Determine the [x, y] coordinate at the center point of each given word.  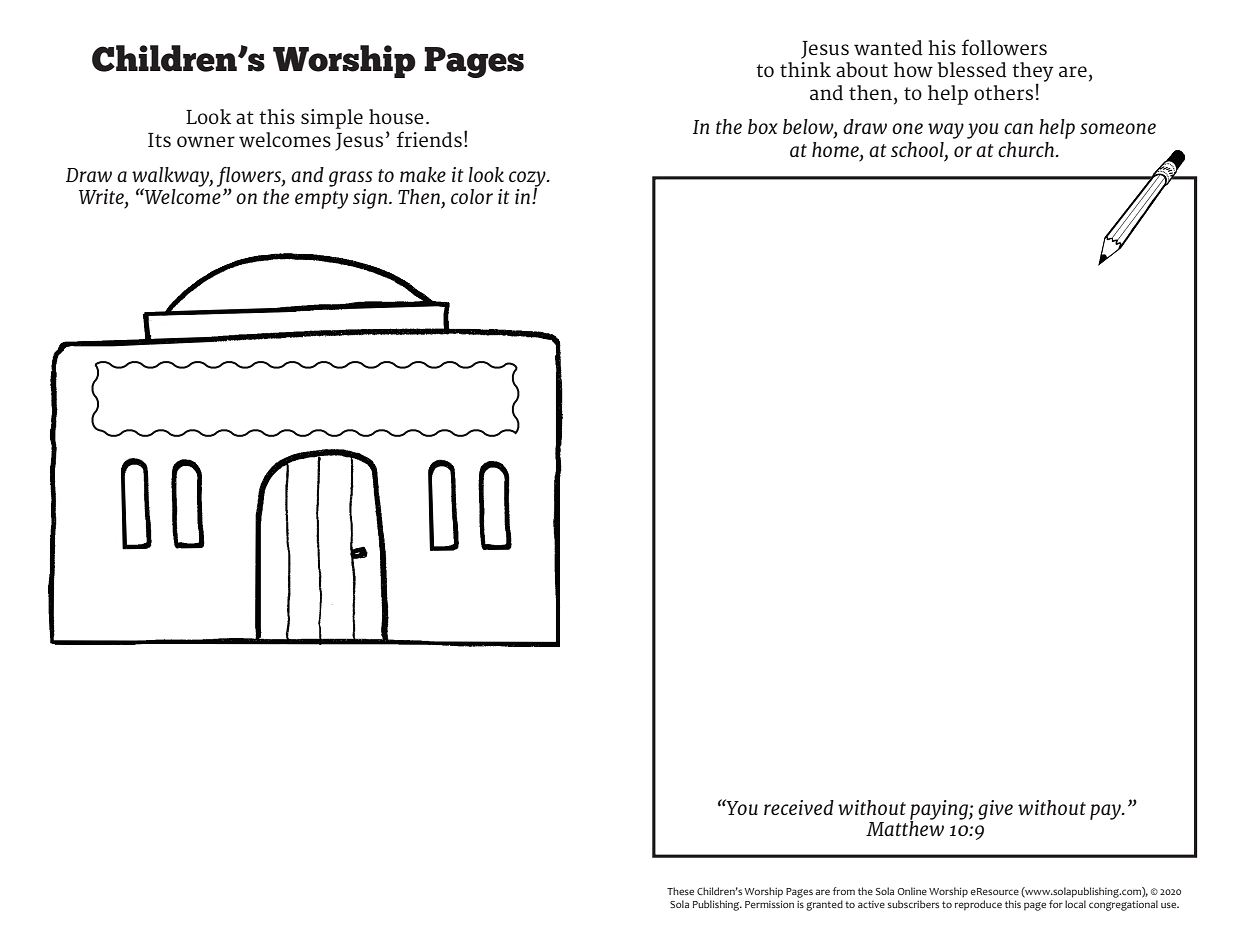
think [805, 69]
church [1027, 149]
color [472, 196]
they [1033, 73]
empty [321, 200]
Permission [769, 904]
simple [332, 119]
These [680, 891]
